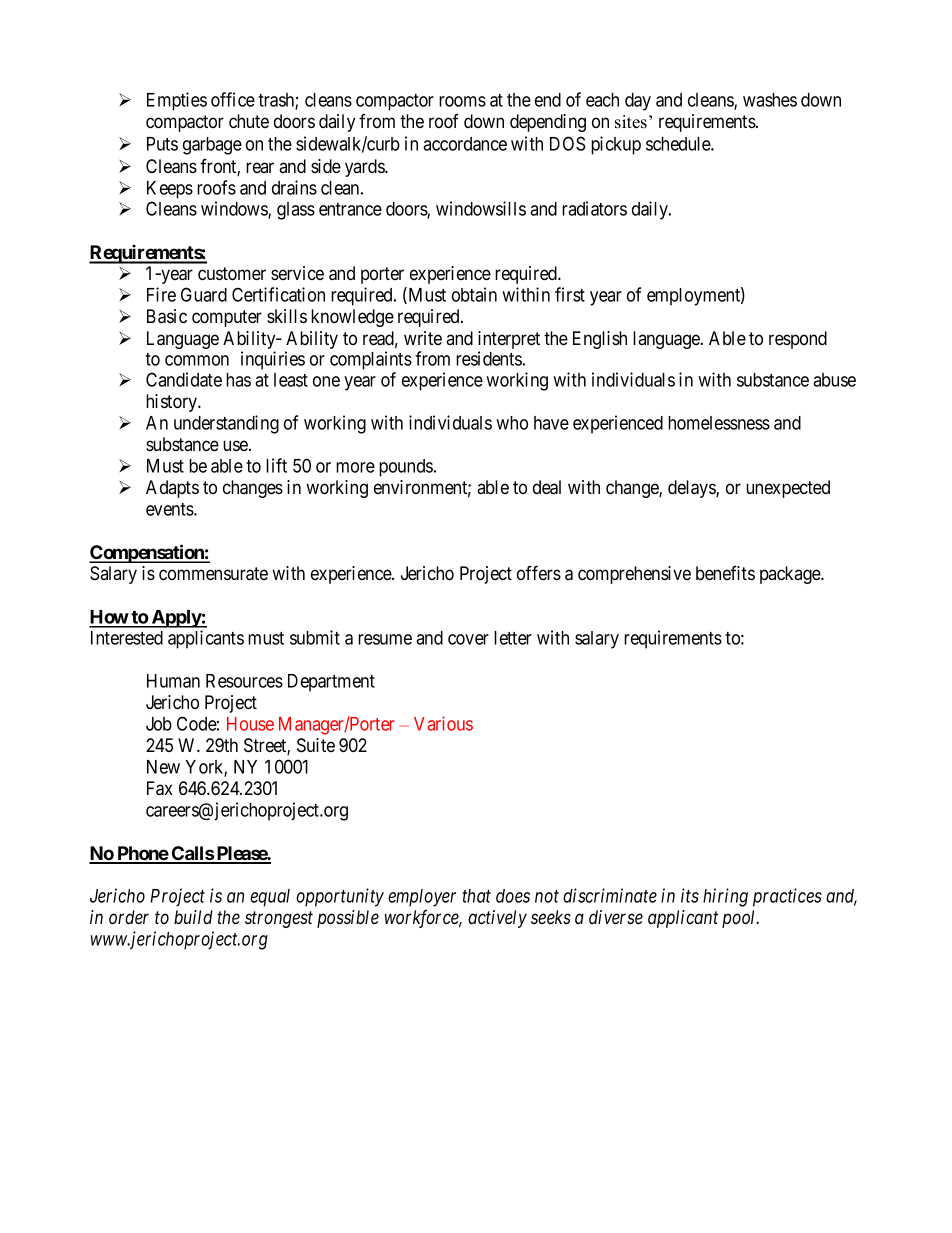 The image size is (952, 1233). What do you see at coordinates (547, 487) in the screenshot?
I see `deal` at bounding box center [547, 487].
